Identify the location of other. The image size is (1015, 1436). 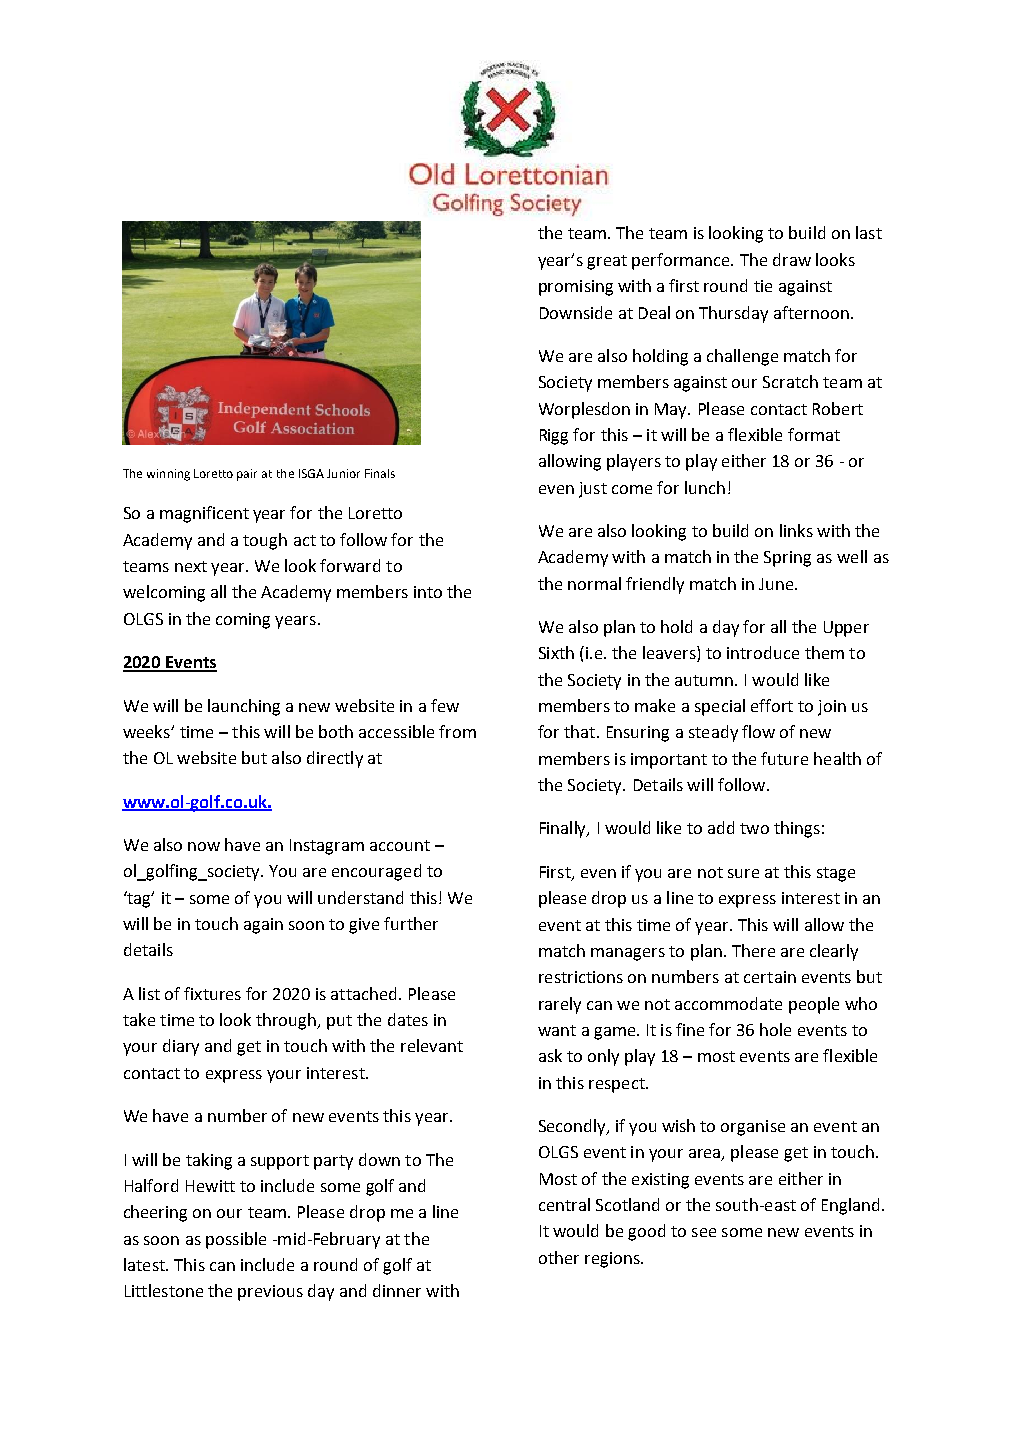
(559, 1257).
